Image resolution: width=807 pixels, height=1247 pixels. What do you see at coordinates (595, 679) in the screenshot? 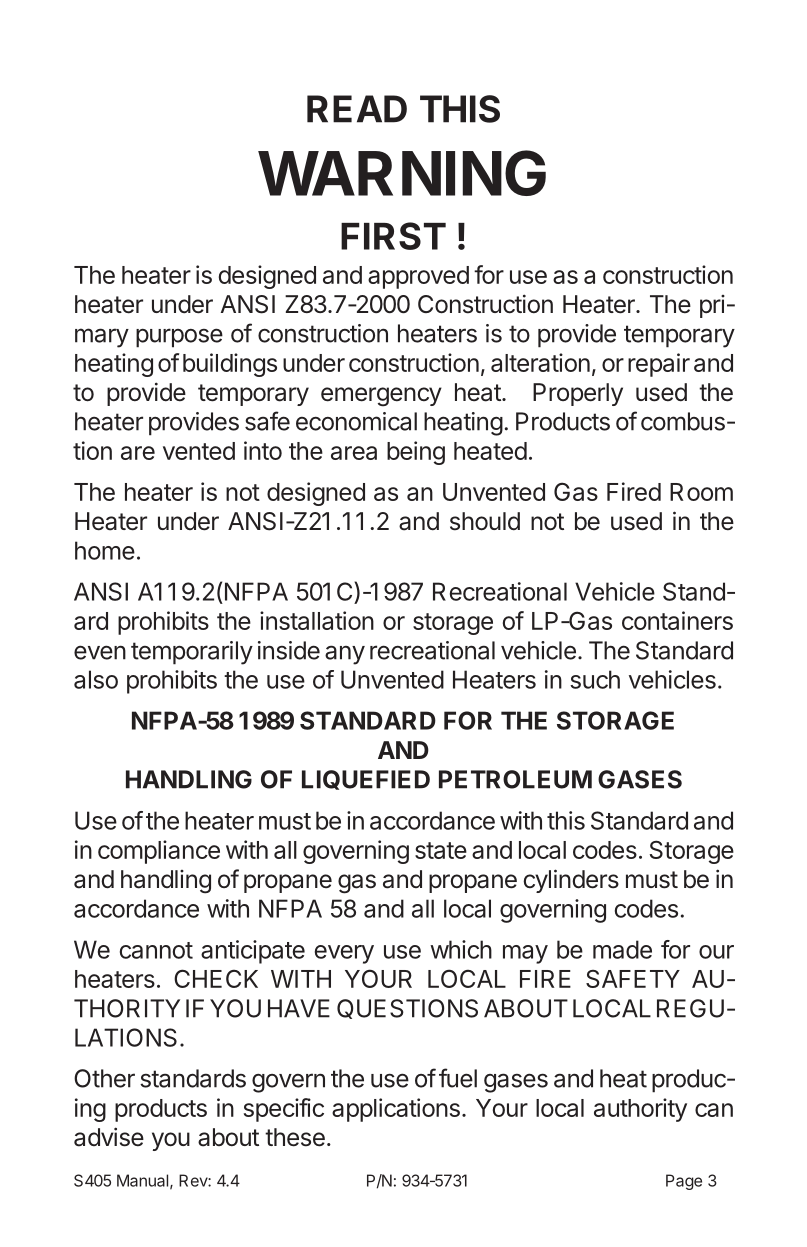
I see `such` at bounding box center [595, 679].
